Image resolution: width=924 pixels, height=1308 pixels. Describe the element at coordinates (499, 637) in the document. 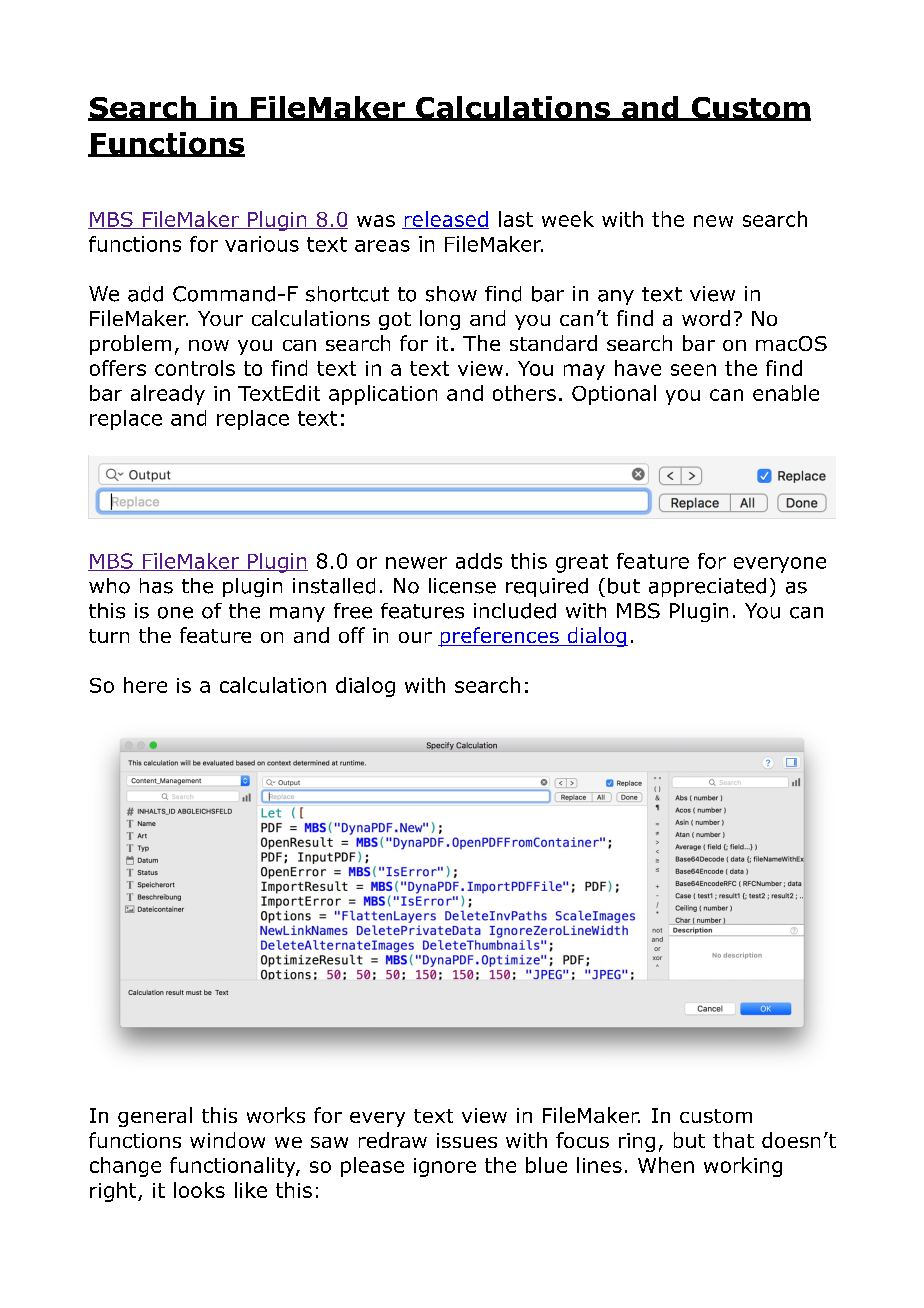

I see `preferences` at that location.
